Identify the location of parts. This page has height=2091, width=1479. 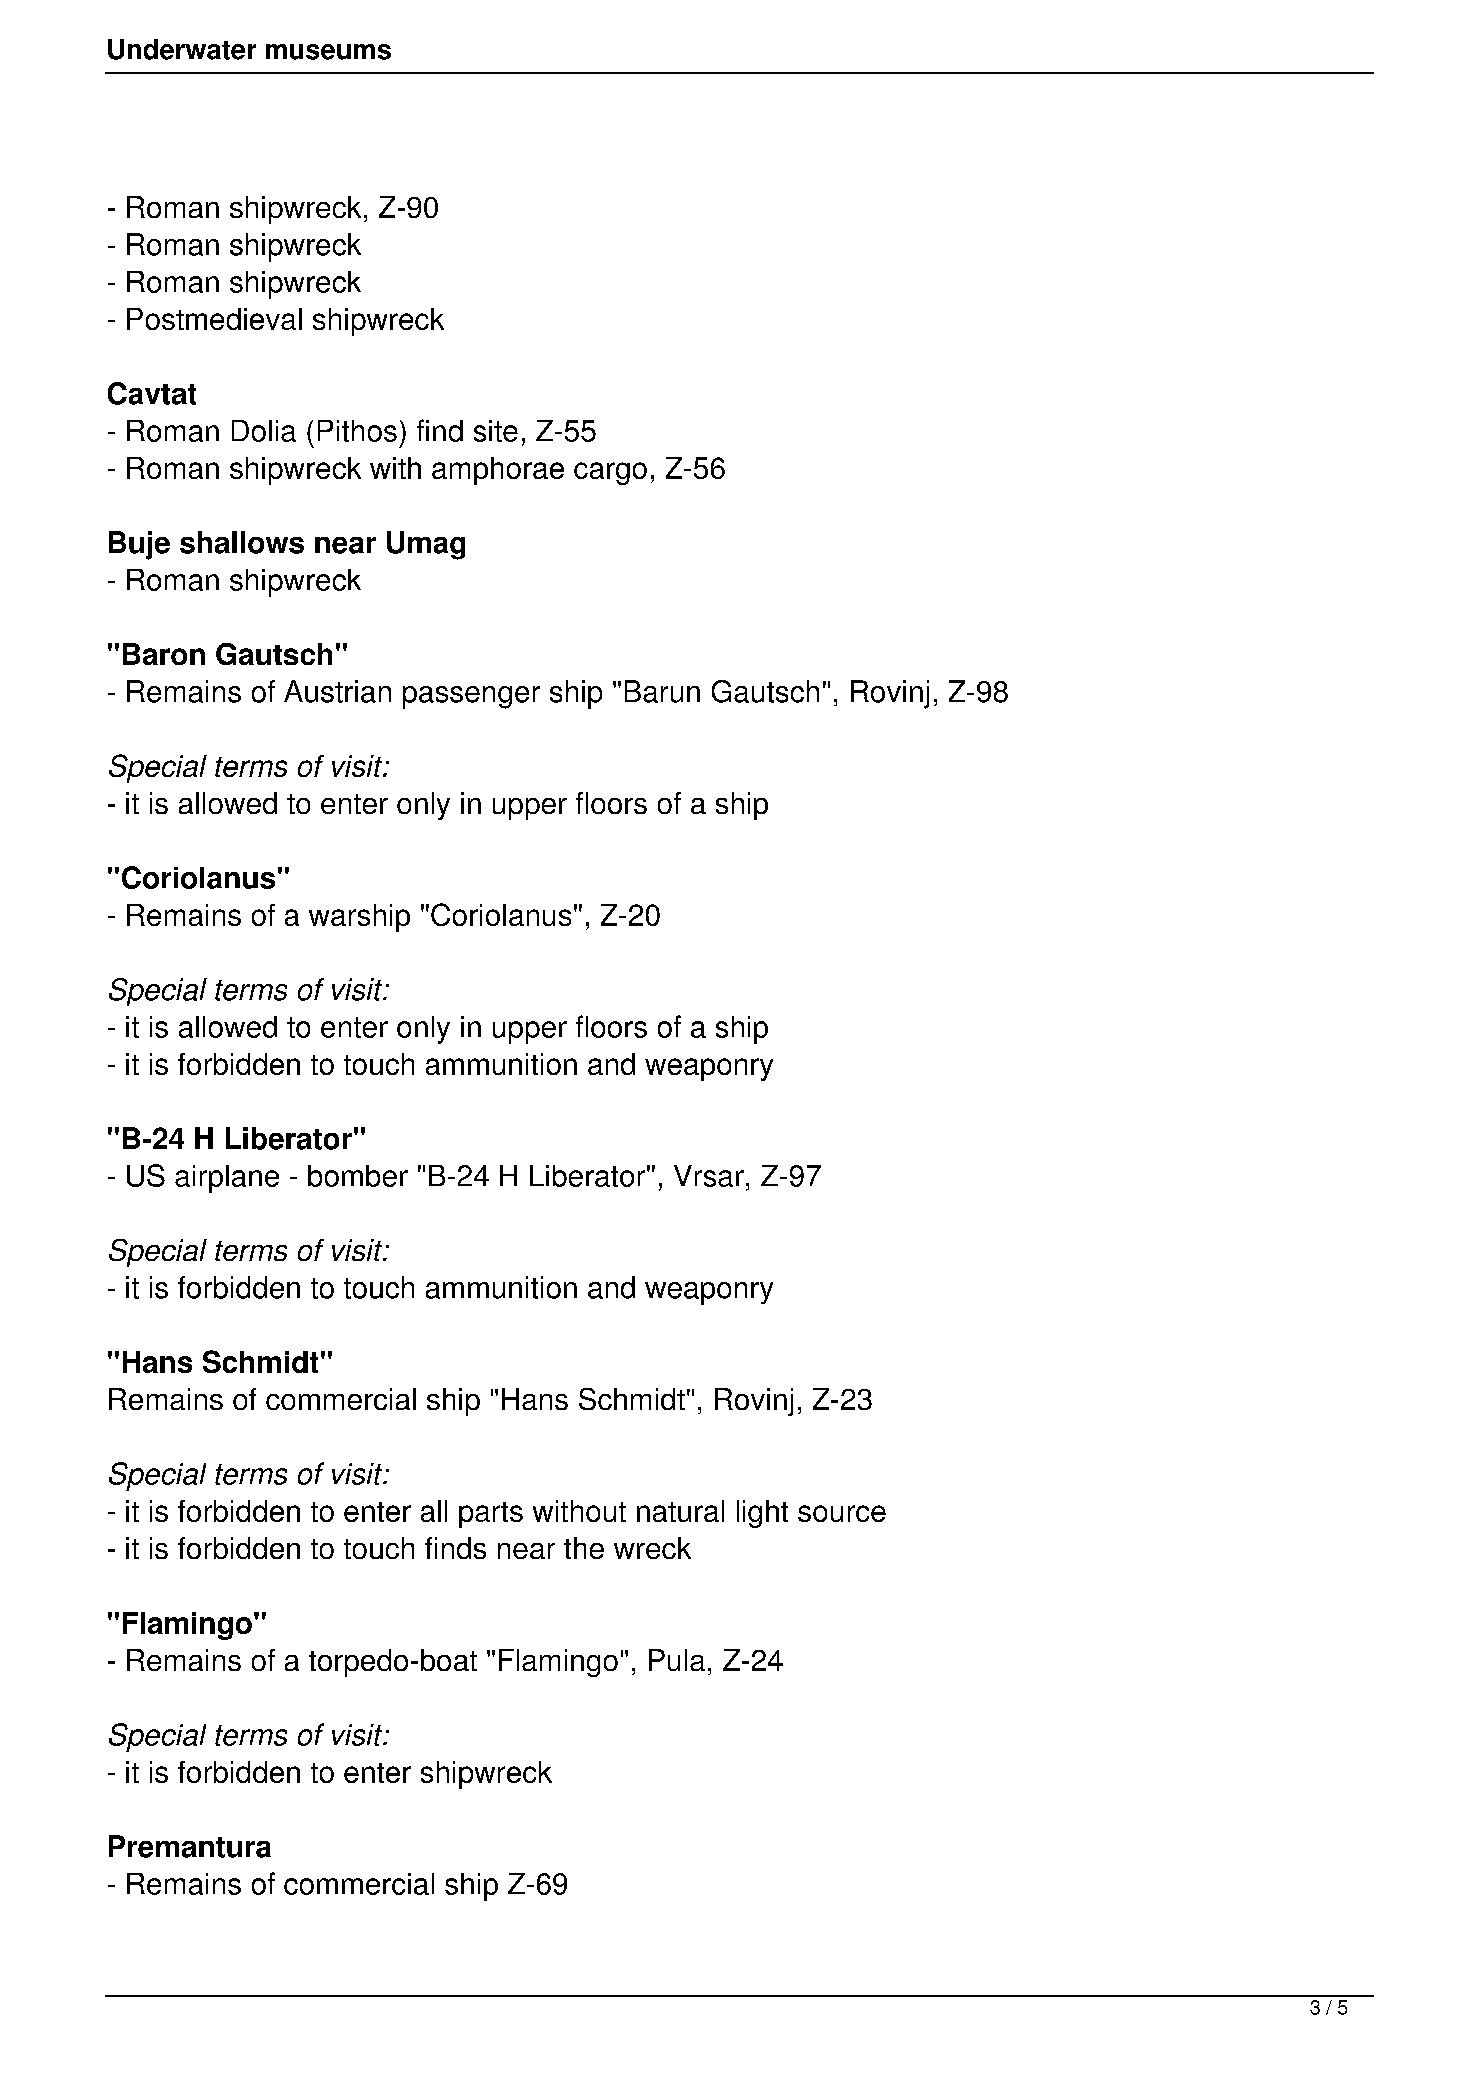
(491, 1515).
